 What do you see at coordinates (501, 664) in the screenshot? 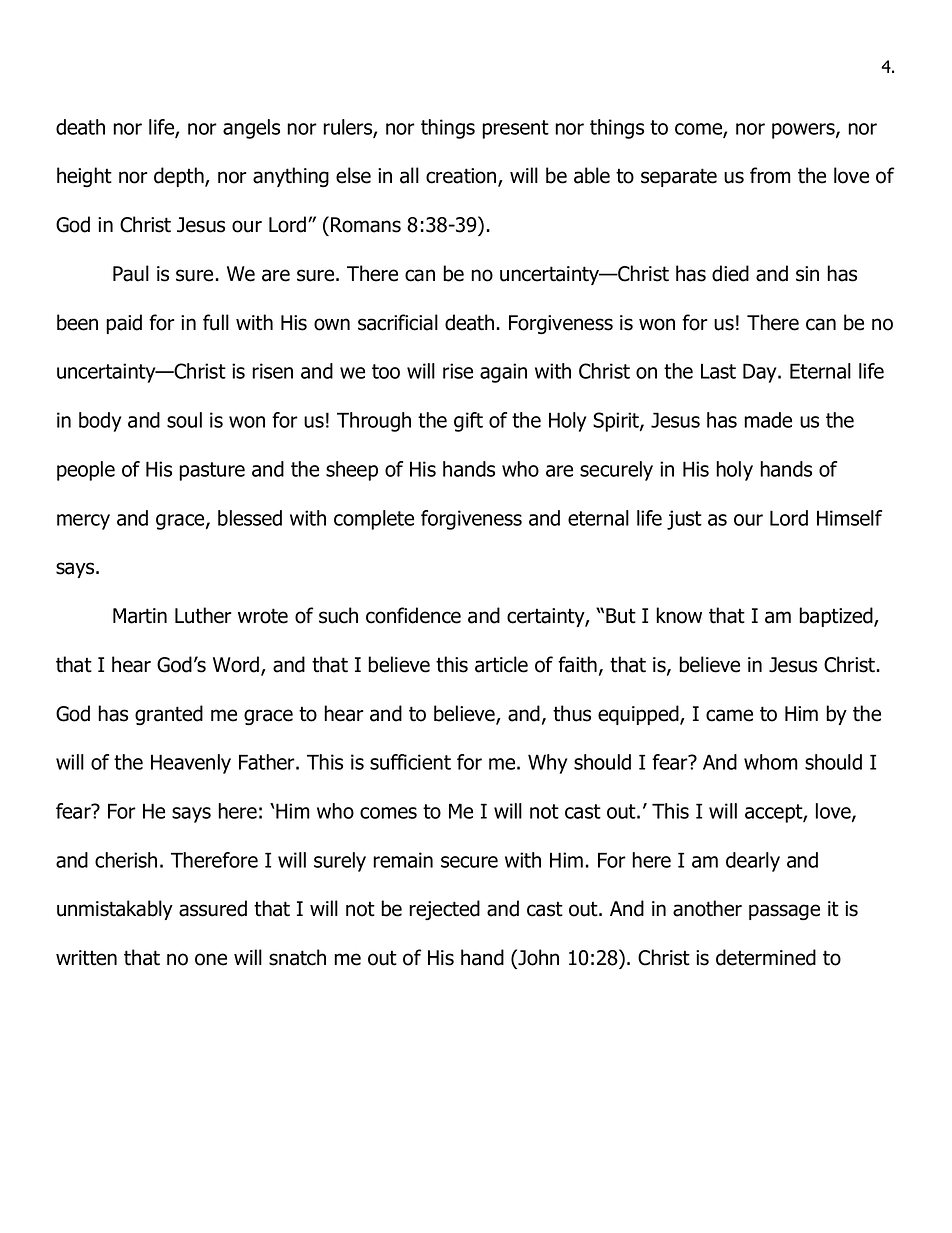
I see `article` at bounding box center [501, 664].
